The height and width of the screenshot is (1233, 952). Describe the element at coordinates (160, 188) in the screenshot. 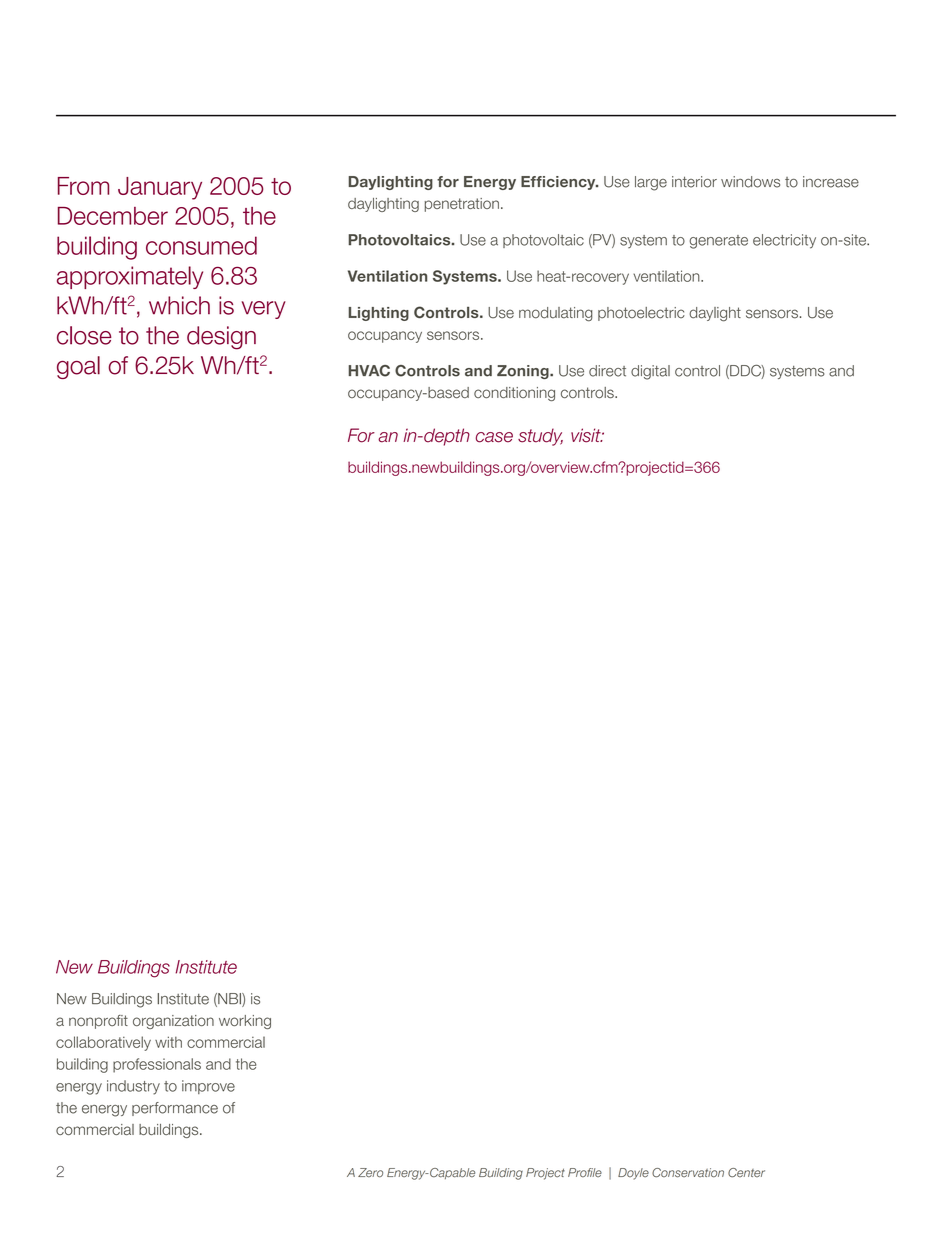

I see `January` at that location.
